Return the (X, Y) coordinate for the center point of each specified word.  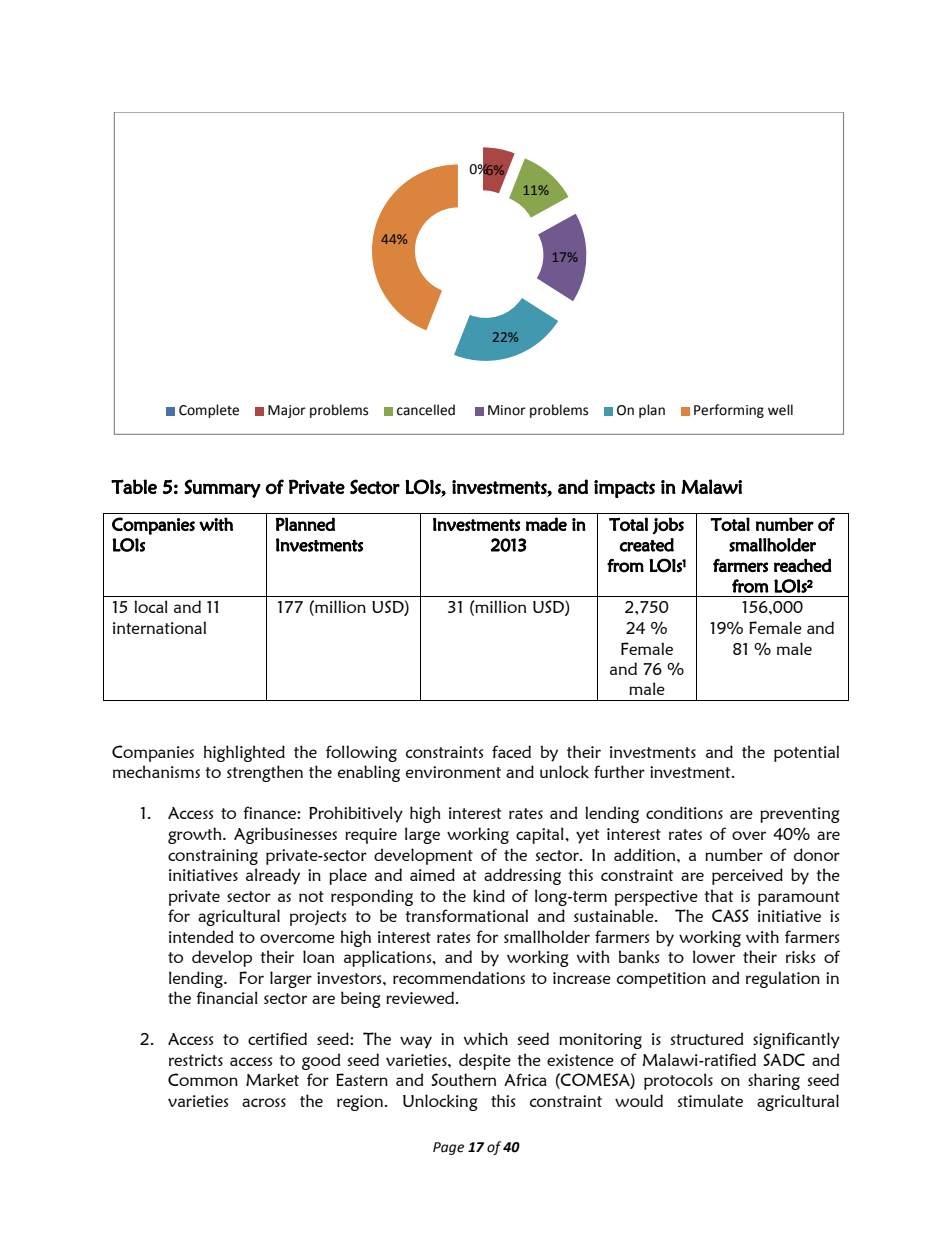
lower (714, 956)
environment (453, 772)
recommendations (459, 977)
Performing (729, 411)
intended (201, 936)
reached (803, 565)
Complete (209, 411)
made (546, 524)
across (264, 1102)
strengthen (265, 773)
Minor (507, 410)
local (151, 606)
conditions (684, 812)
